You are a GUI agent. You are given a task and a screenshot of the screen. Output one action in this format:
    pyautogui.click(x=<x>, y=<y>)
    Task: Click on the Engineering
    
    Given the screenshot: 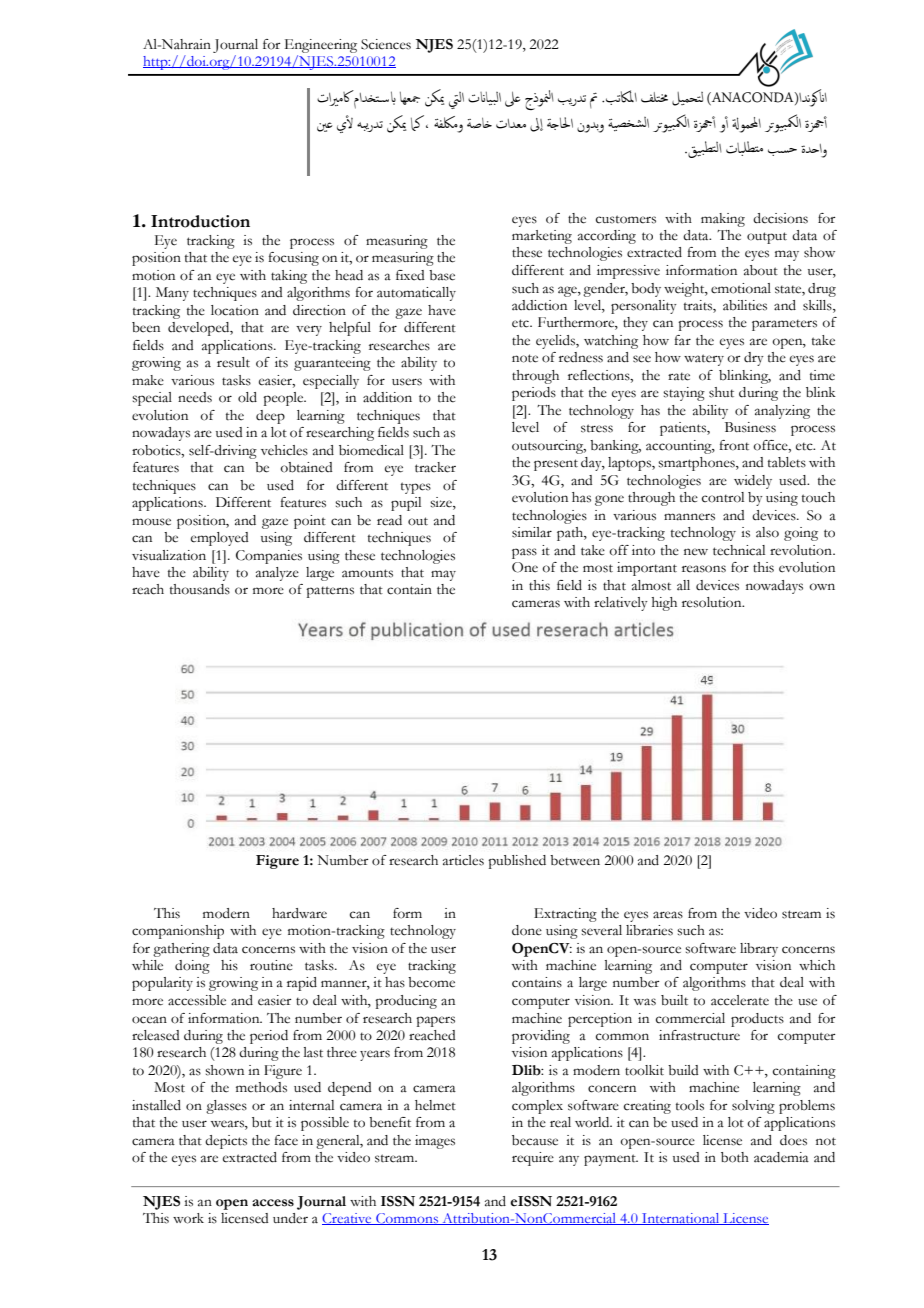 What is the action you would take?
    pyautogui.click(x=321, y=46)
